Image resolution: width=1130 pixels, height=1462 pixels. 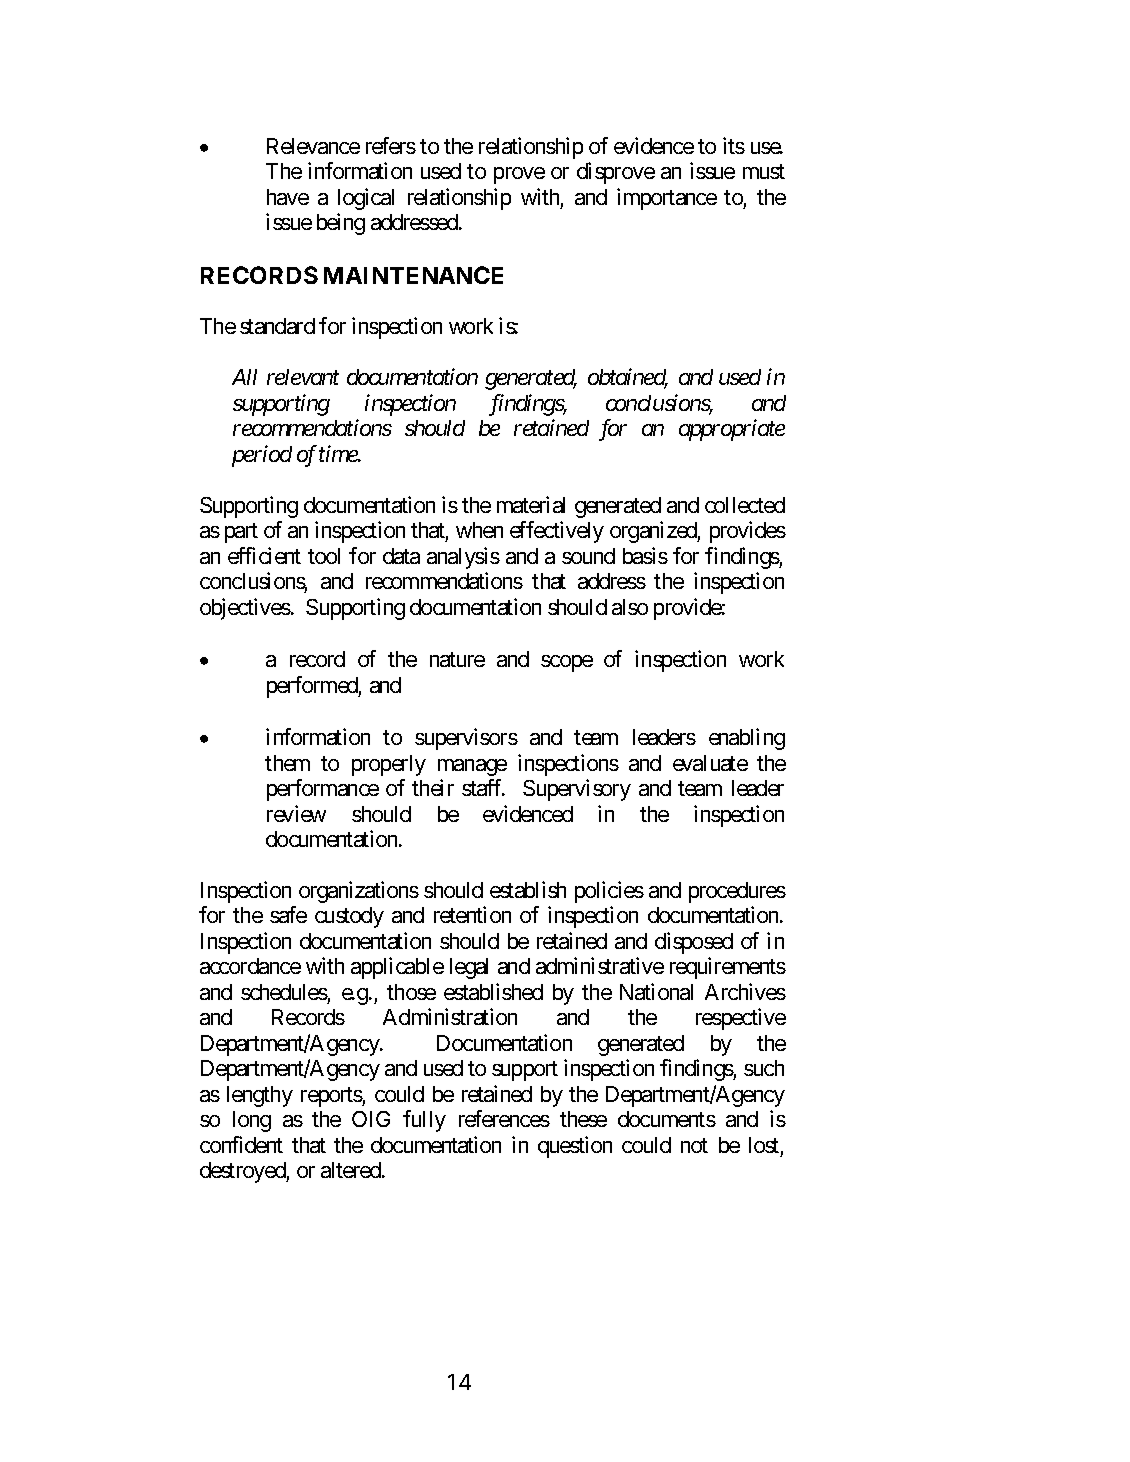 What do you see at coordinates (457, 660) in the screenshot?
I see `nature` at bounding box center [457, 660].
